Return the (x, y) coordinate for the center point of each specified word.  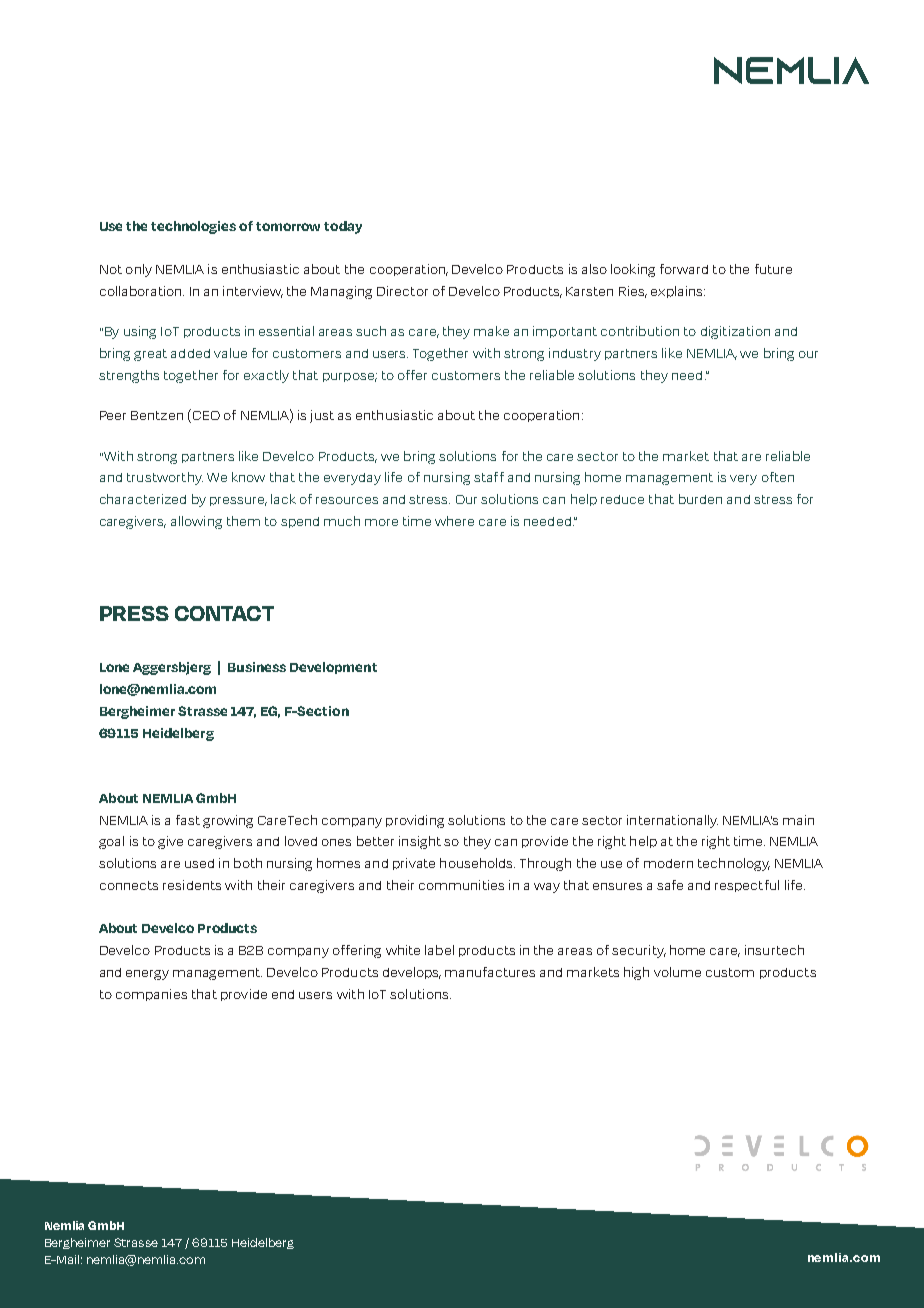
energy (147, 975)
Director (402, 291)
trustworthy (165, 478)
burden (700, 499)
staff (489, 477)
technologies (193, 227)
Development (333, 668)
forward (684, 269)
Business (257, 667)
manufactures (490, 972)
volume (677, 972)
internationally (672, 821)
